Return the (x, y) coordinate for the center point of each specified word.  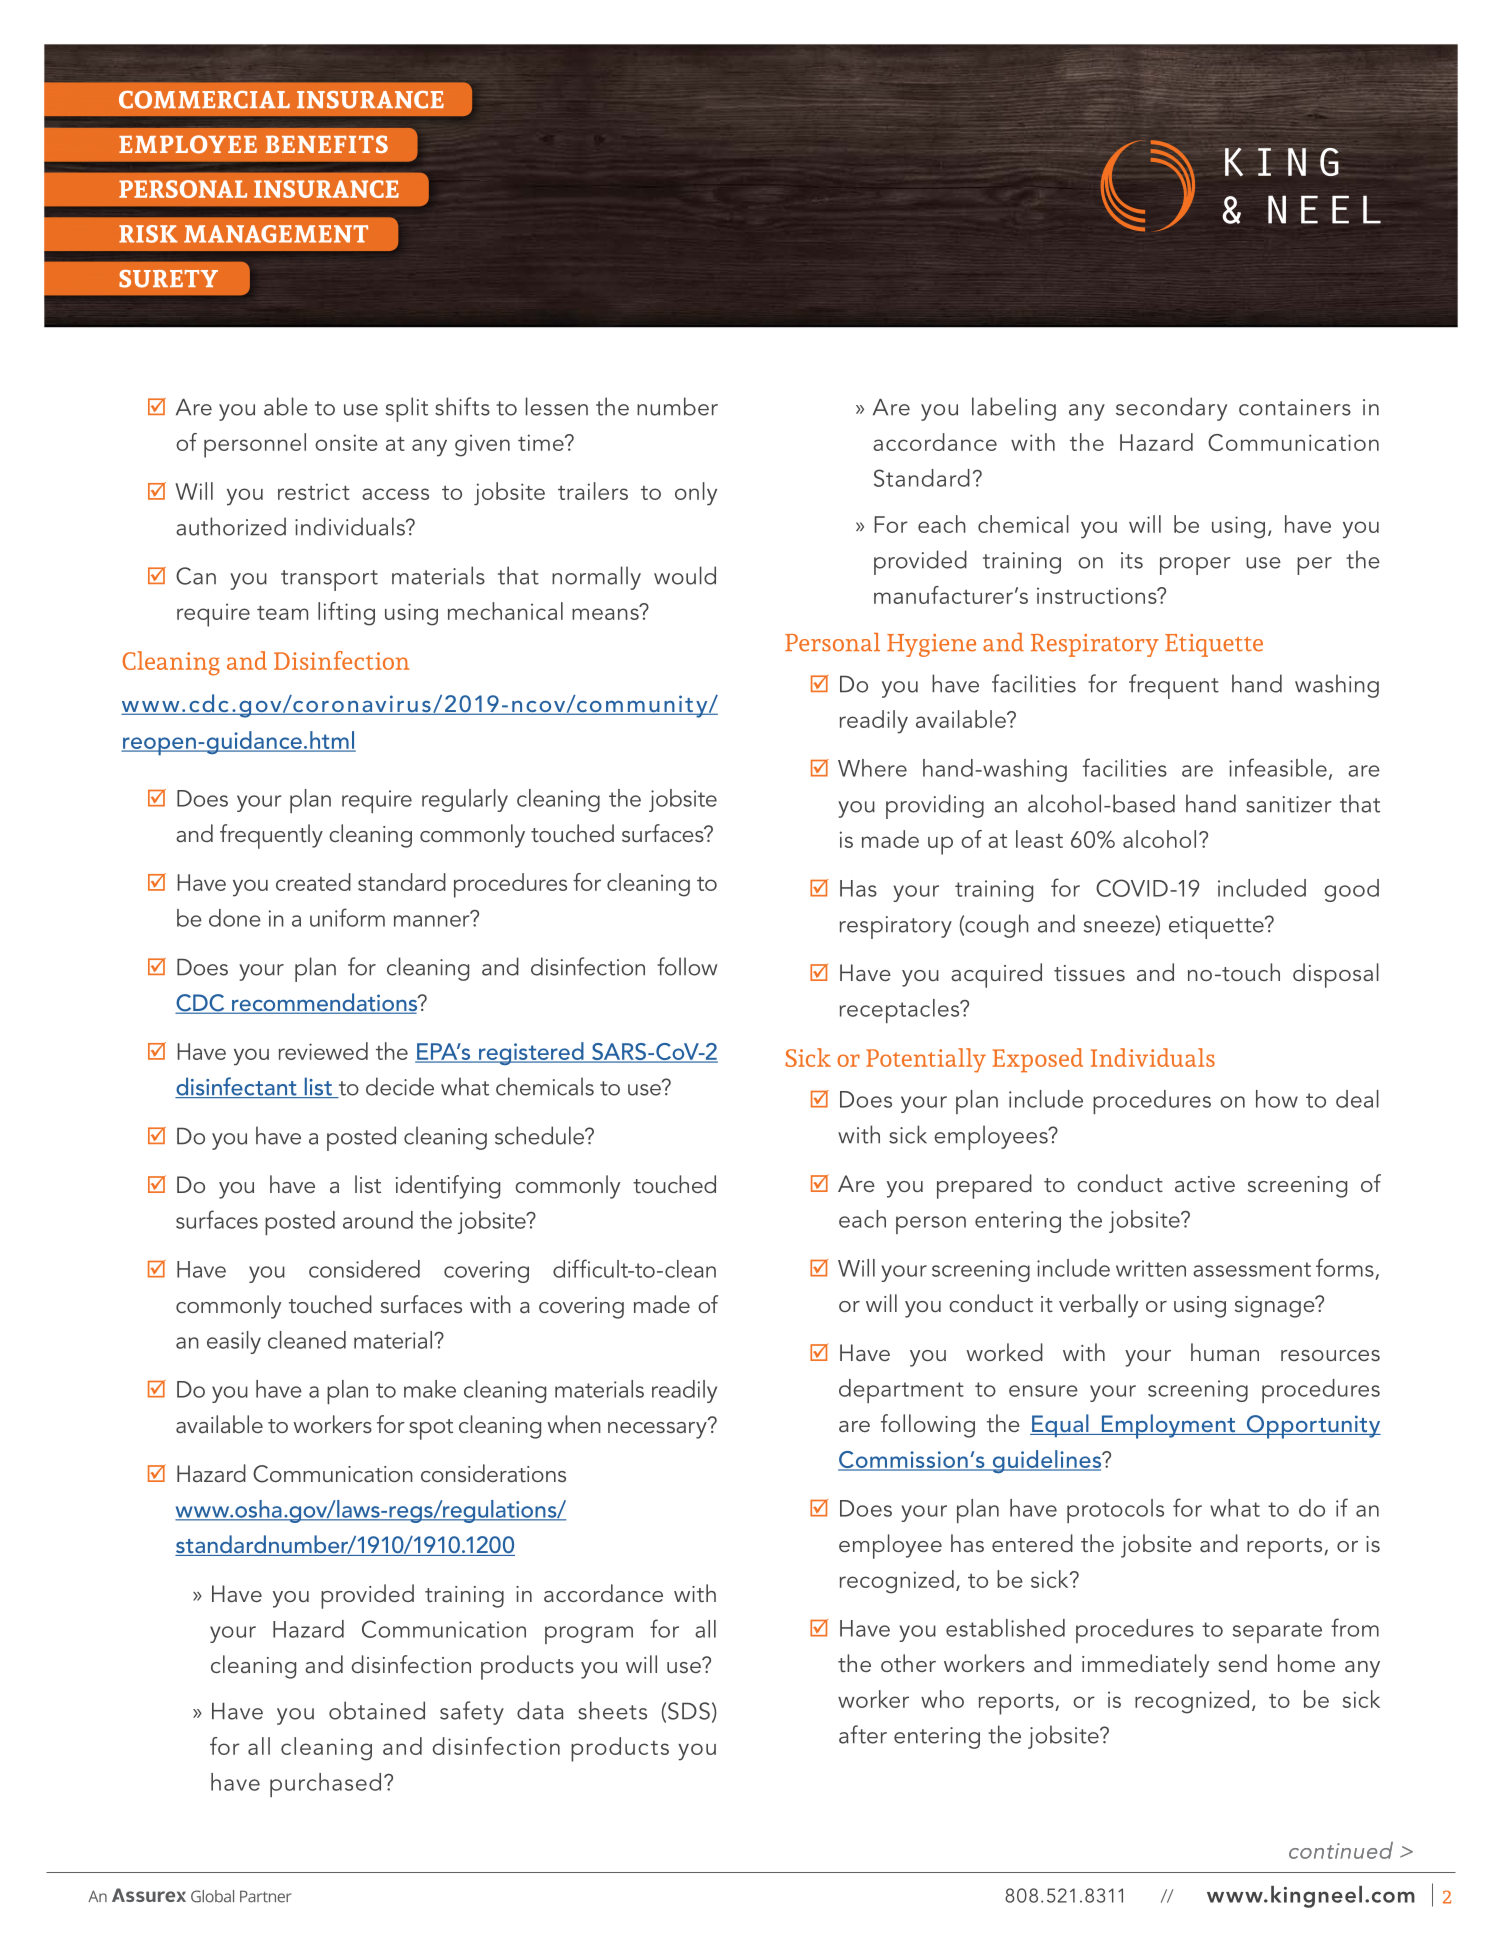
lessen (557, 406)
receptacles (901, 1011)
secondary (1171, 409)
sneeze (1120, 928)
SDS (689, 1711)
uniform (347, 917)
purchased (325, 1785)
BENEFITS (327, 144)
